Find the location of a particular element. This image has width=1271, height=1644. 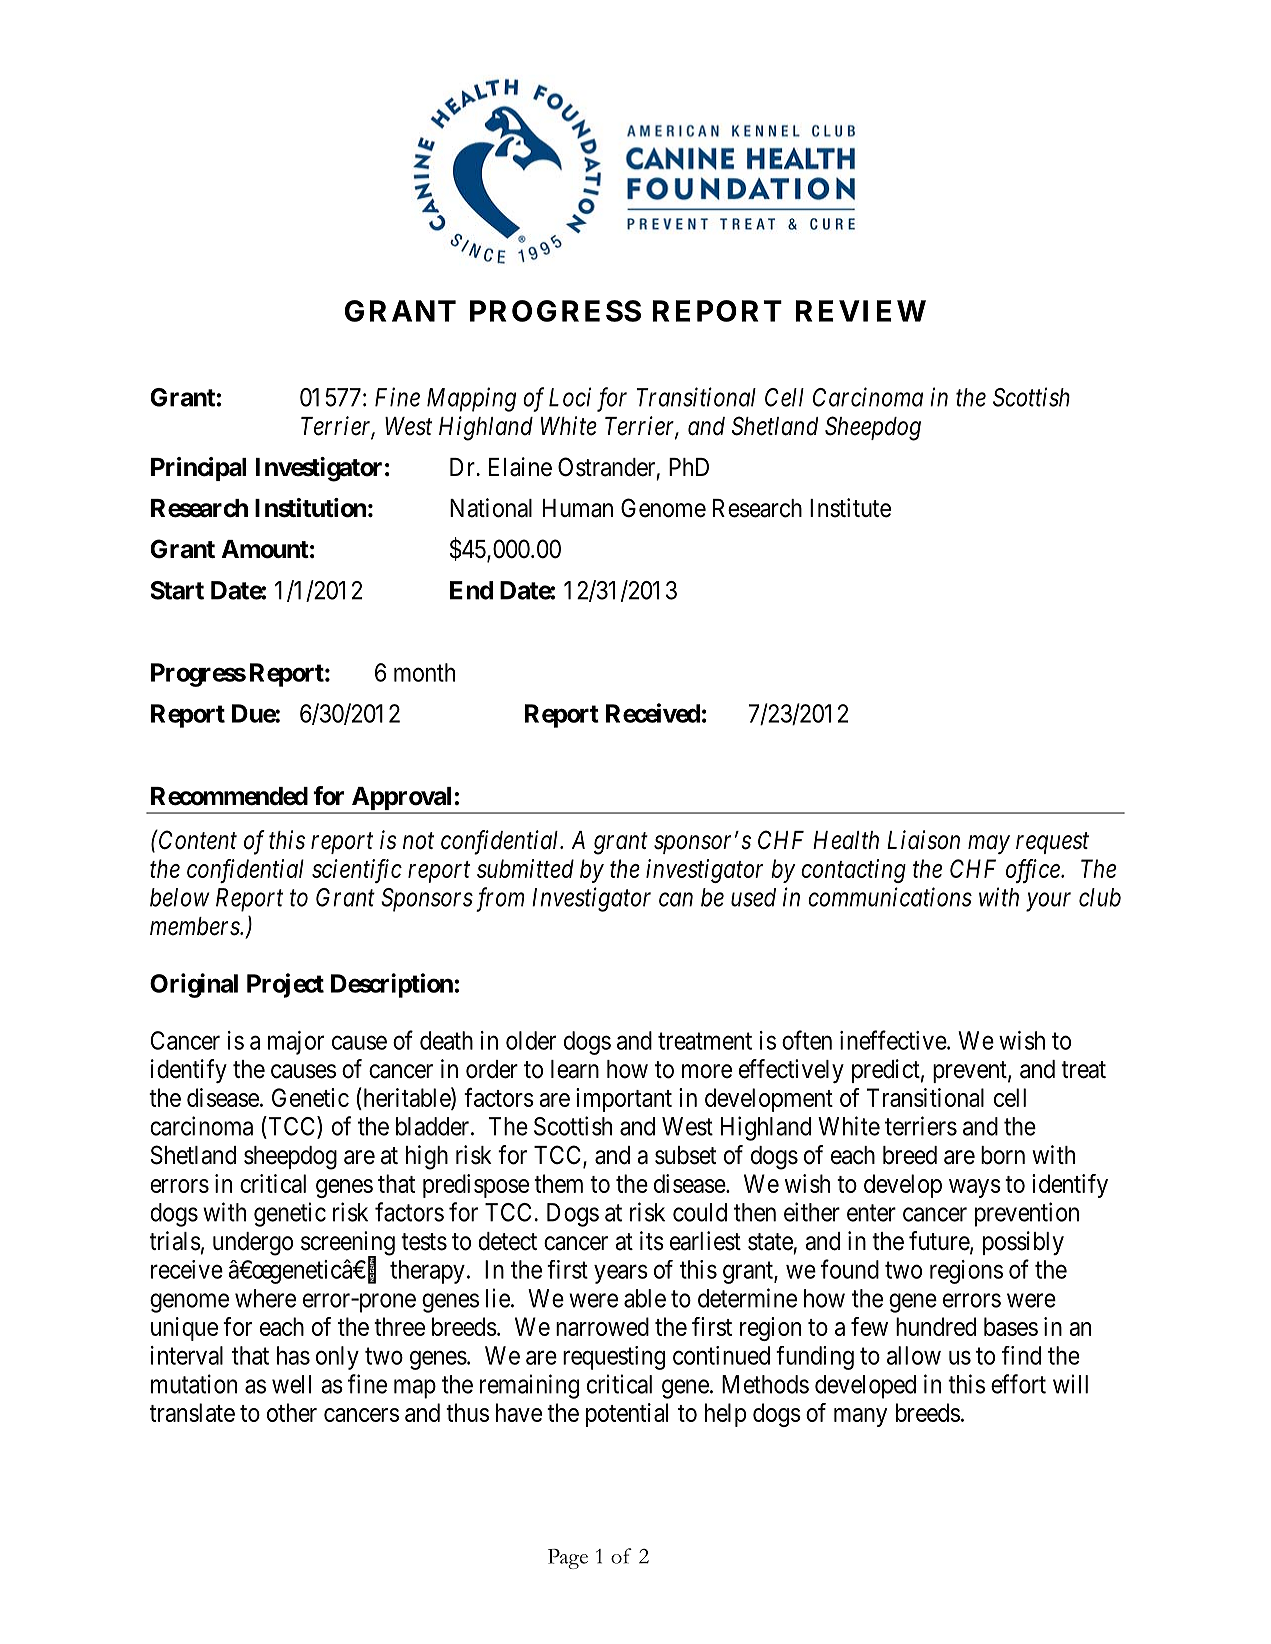

used is located at coordinates (753, 897).
